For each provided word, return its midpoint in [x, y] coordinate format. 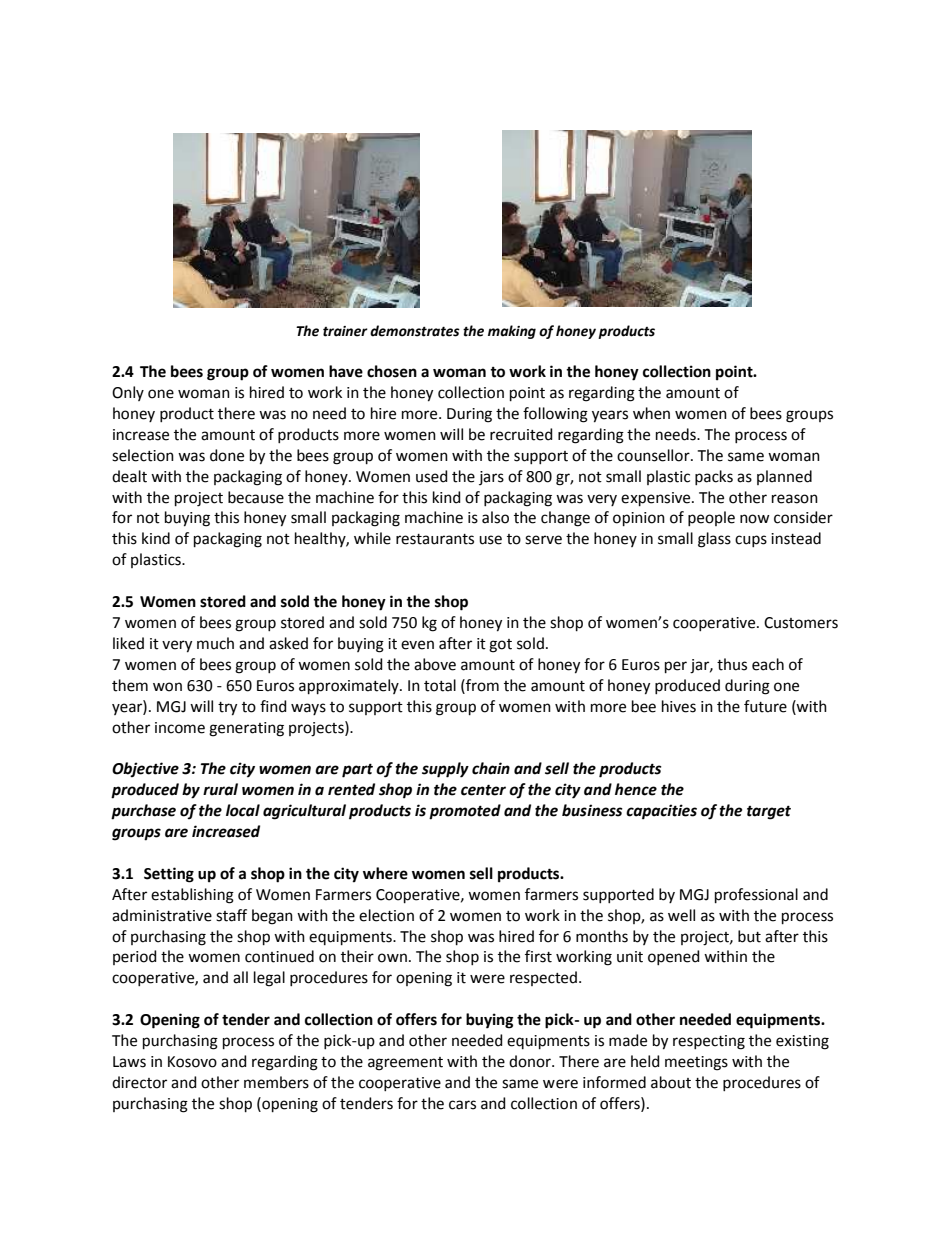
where [385, 873]
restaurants [435, 539]
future [765, 706]
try [227, 709]
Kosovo [192, 1062]
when [651, 413]
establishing [192, 896]
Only [128, 393]
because [256, 497]
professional [756, 895]
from [481, 685]
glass [714, 540]
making [512, 332]
